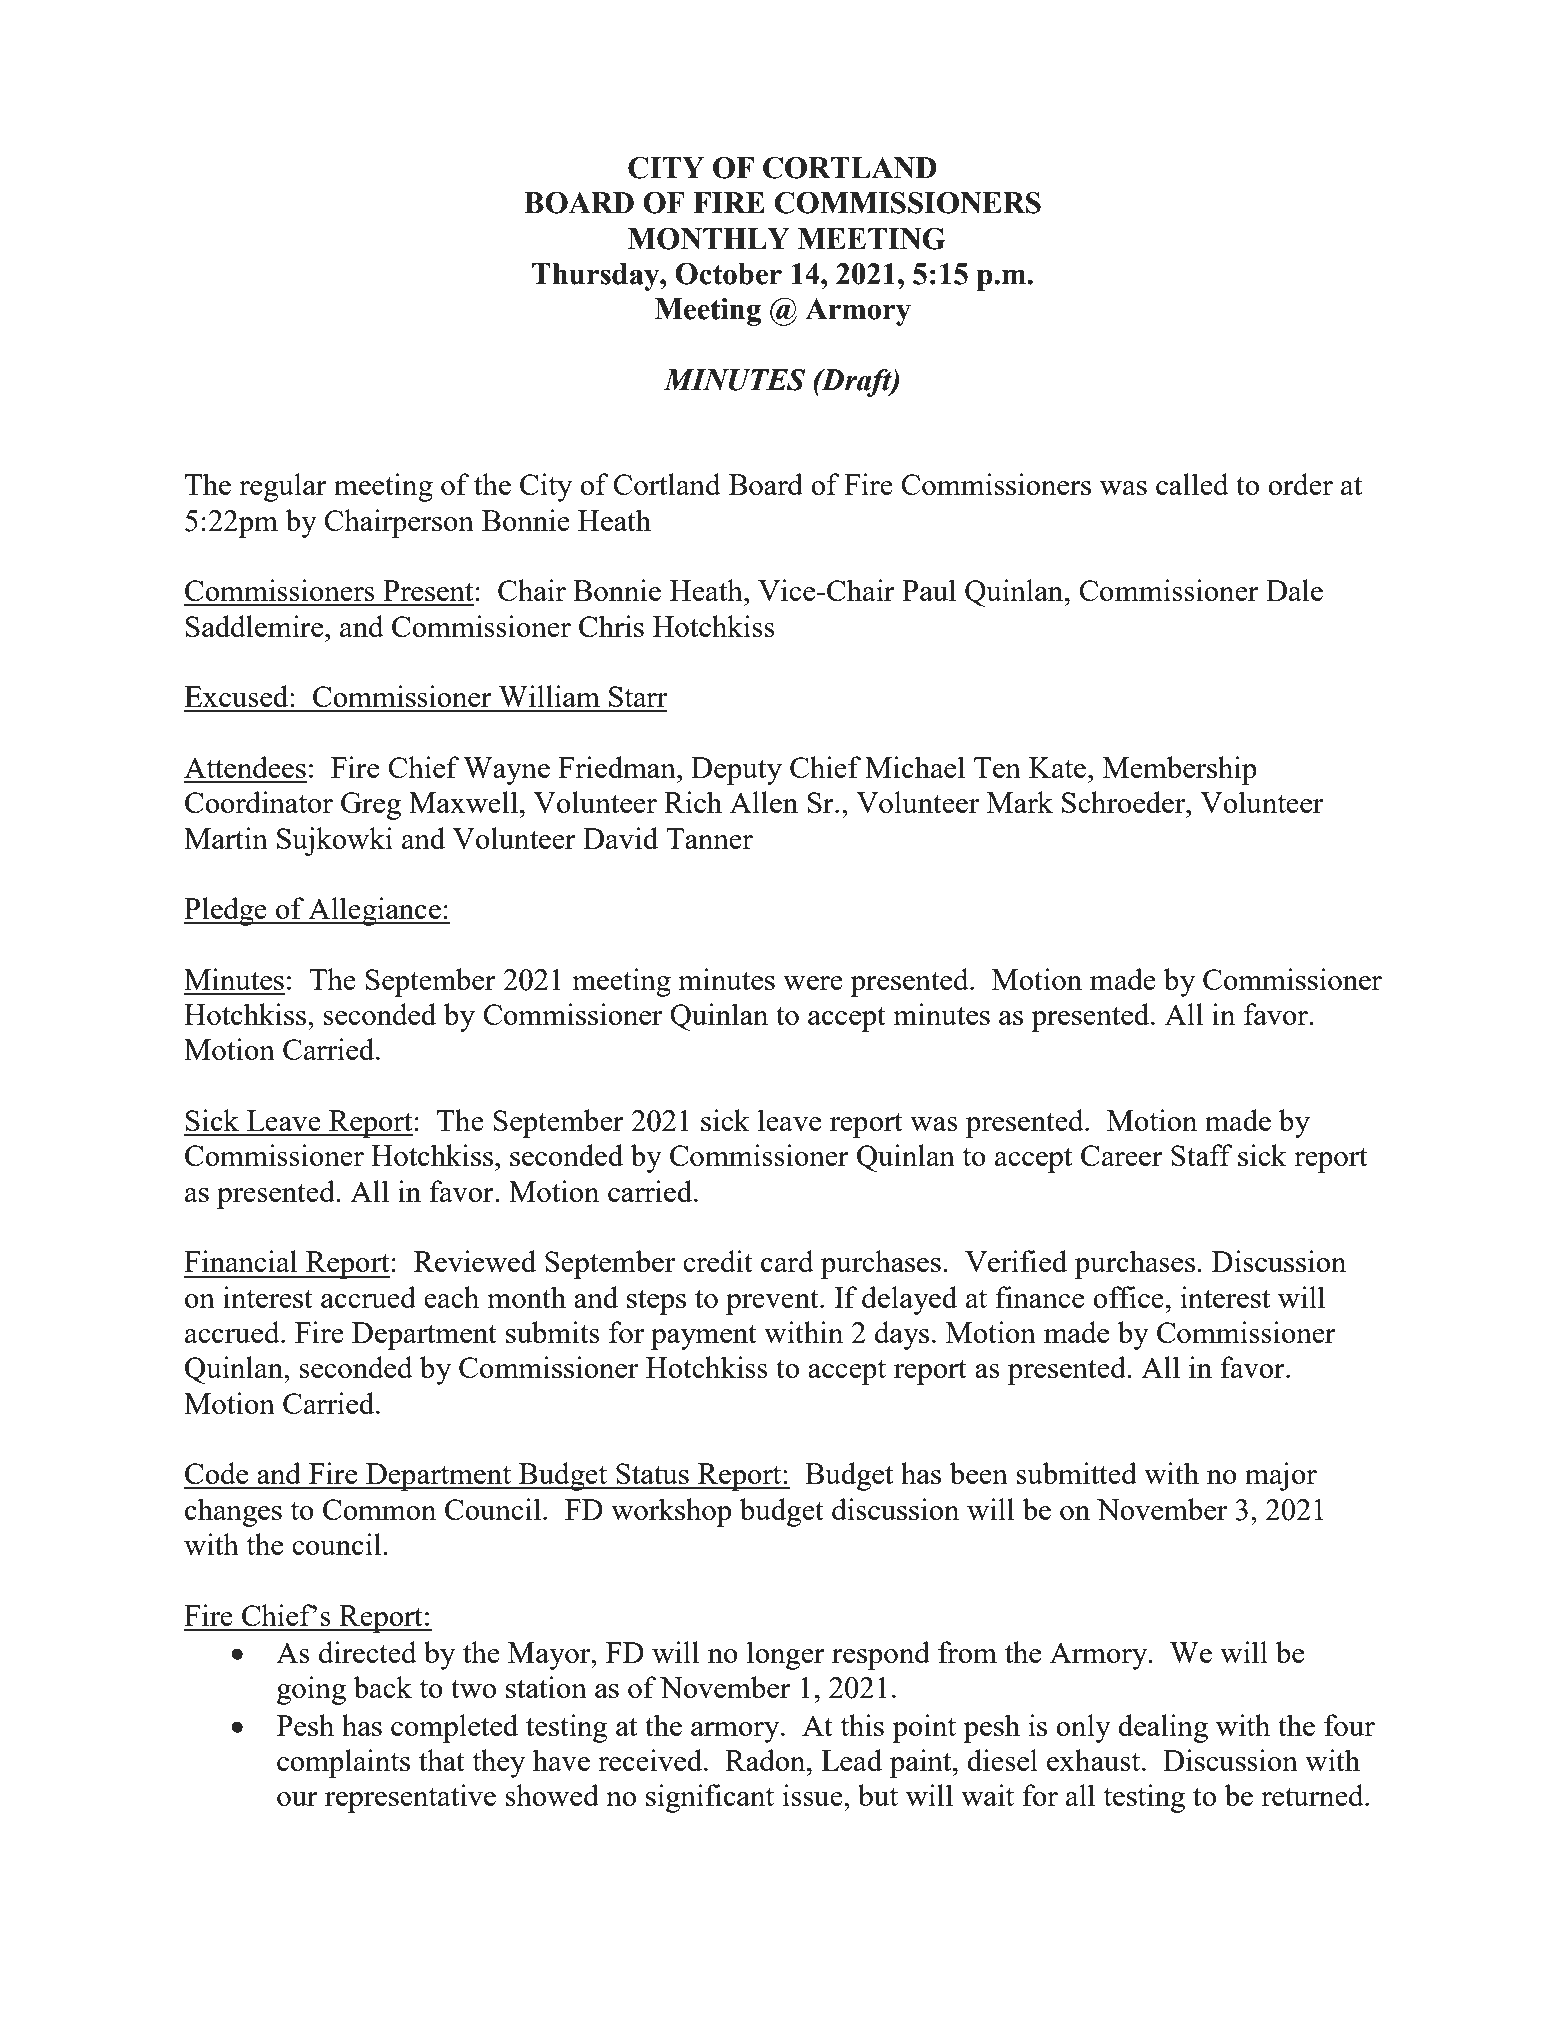  What do you see at coordinates (704, 1337) in the screenshot?
I see `payment` at bounding box center [704, 1337].
